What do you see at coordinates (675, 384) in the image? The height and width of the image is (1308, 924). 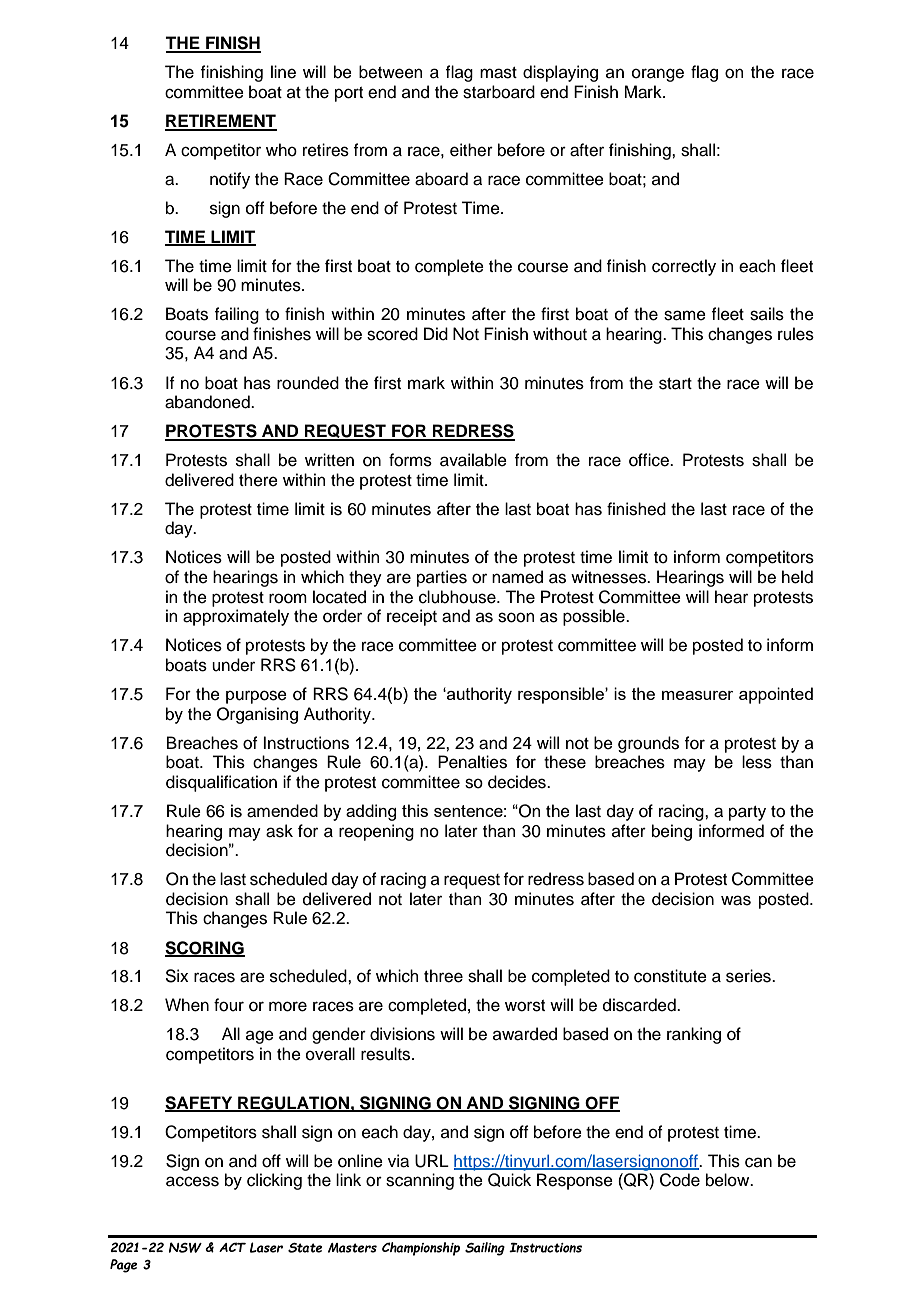 I see `start` at bounding box center [675, 384].
